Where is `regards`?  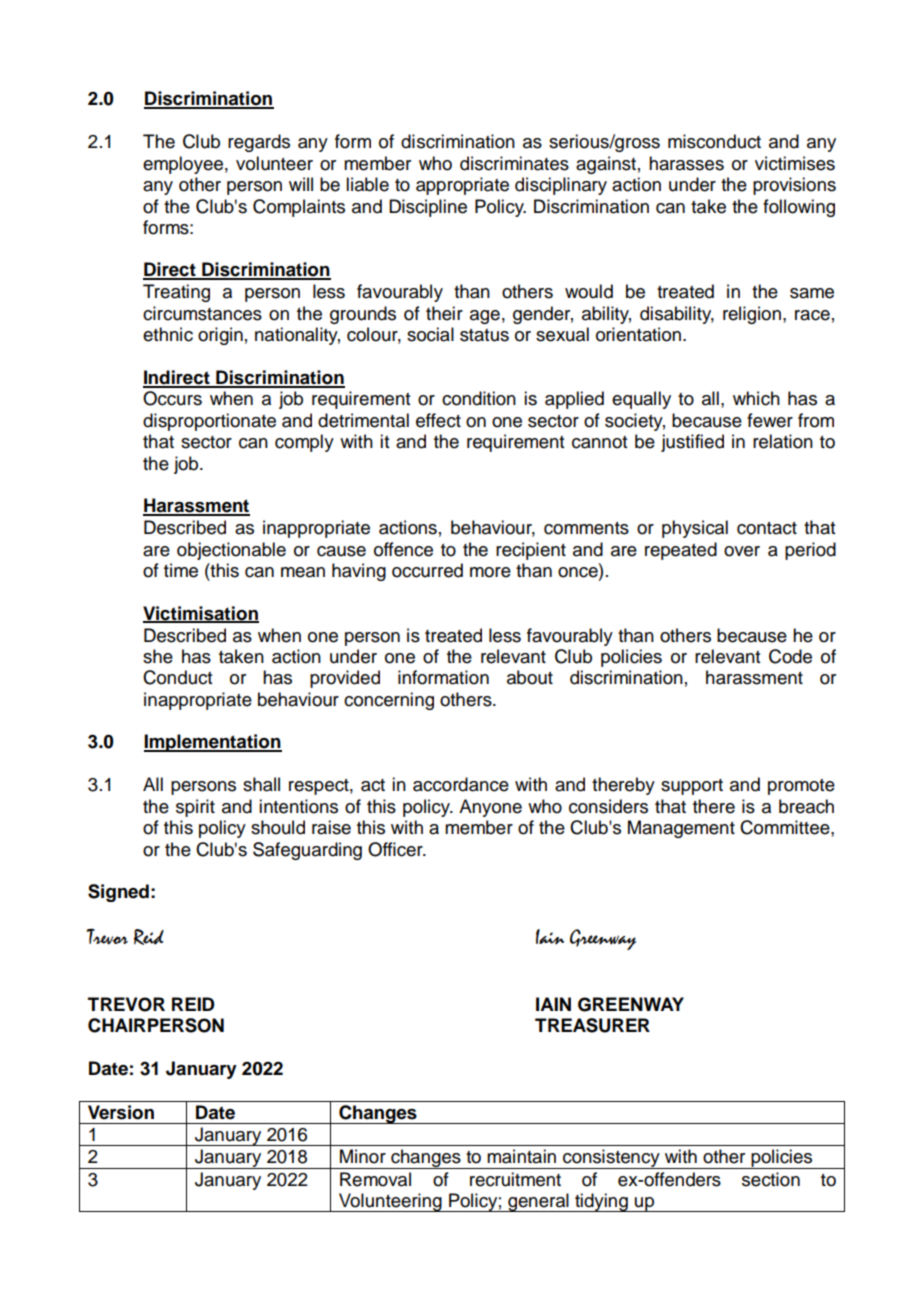 regards is located at coordinates (259, 143).
